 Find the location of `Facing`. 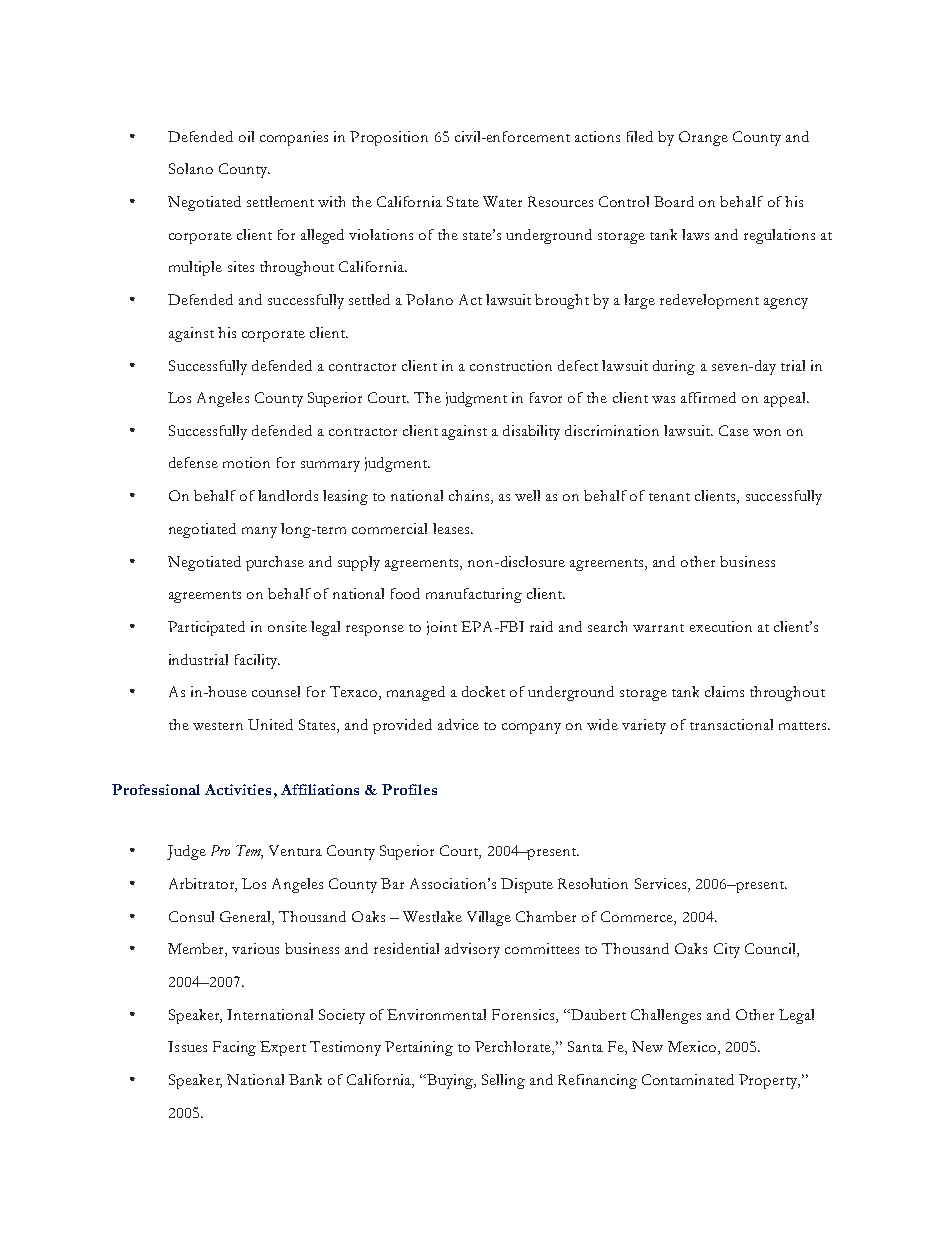

Facing is located at coordinates (234, 1048).
